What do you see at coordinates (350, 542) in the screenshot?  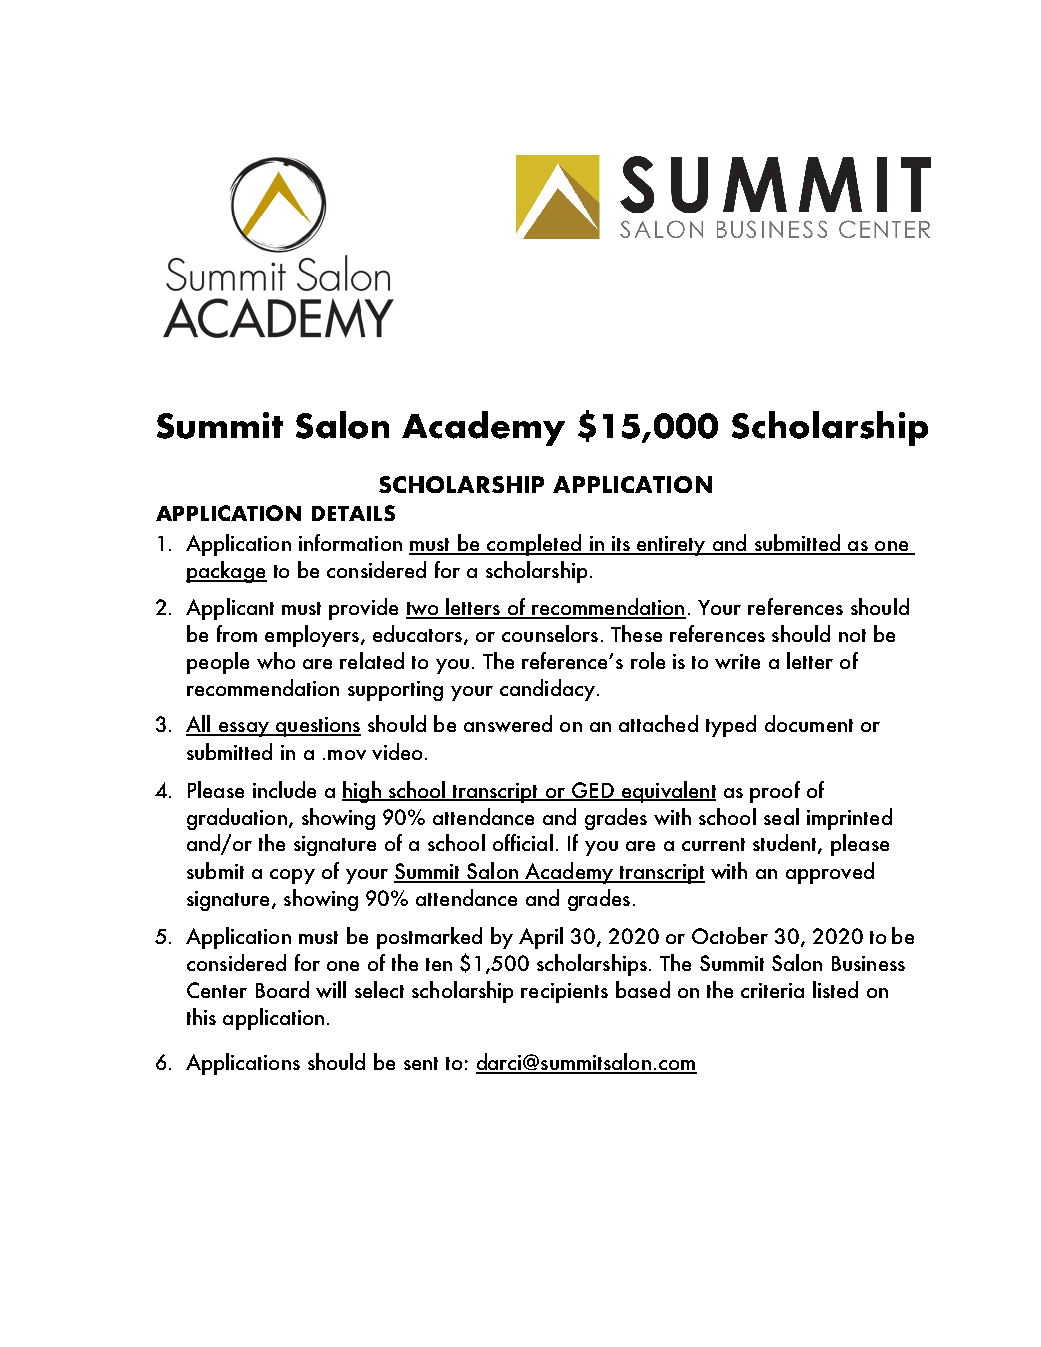 I see `information` at bounding box center [350, 542].
